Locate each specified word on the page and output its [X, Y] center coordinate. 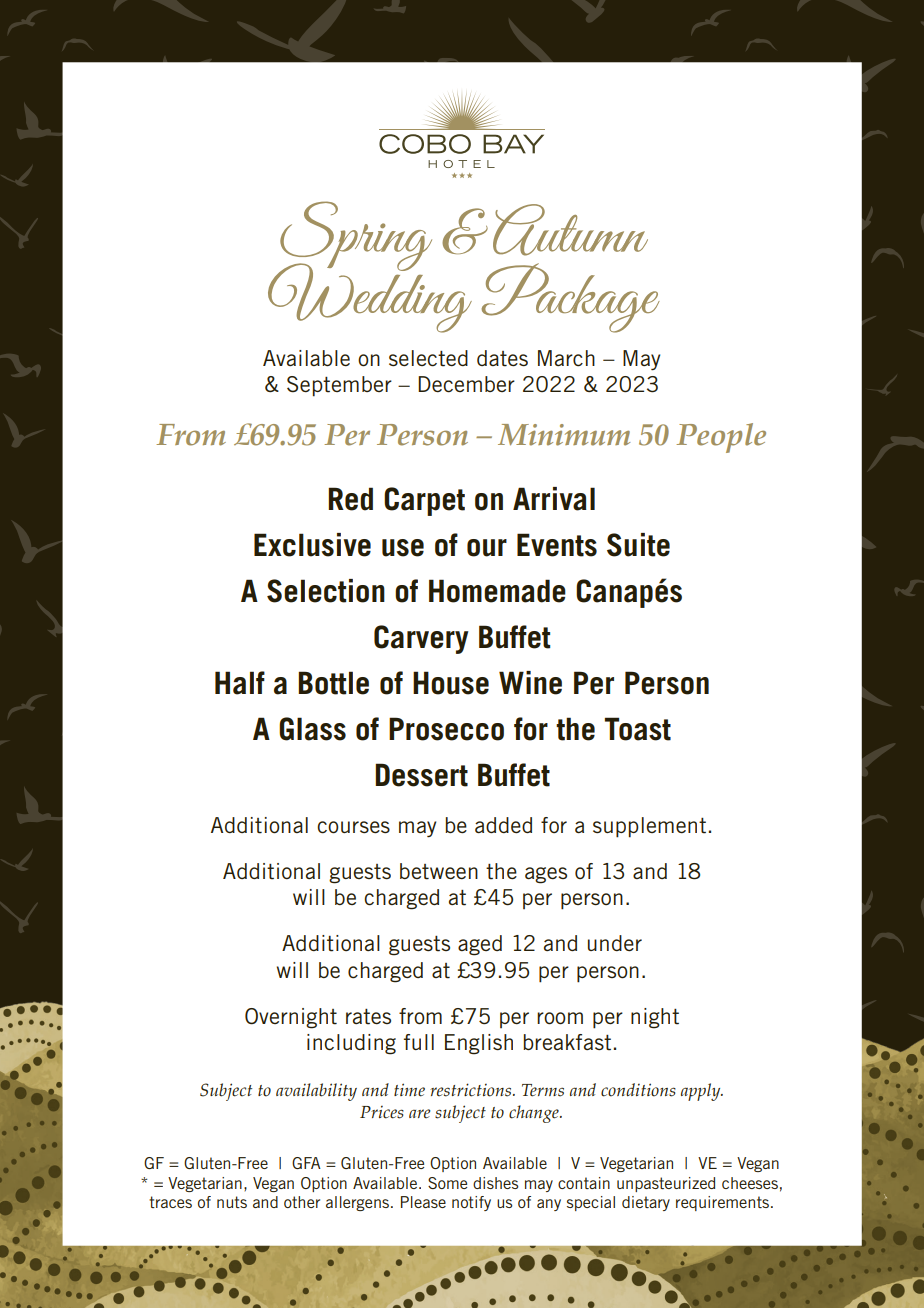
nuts [232, 1202]
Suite [638, 545]
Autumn [570, 230]
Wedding [370, 295]
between [439, 871]
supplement [649, 827]
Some [447, 1183]
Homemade [497, 591]
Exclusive [312, 545]
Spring [355, 237]
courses [353, 827]
